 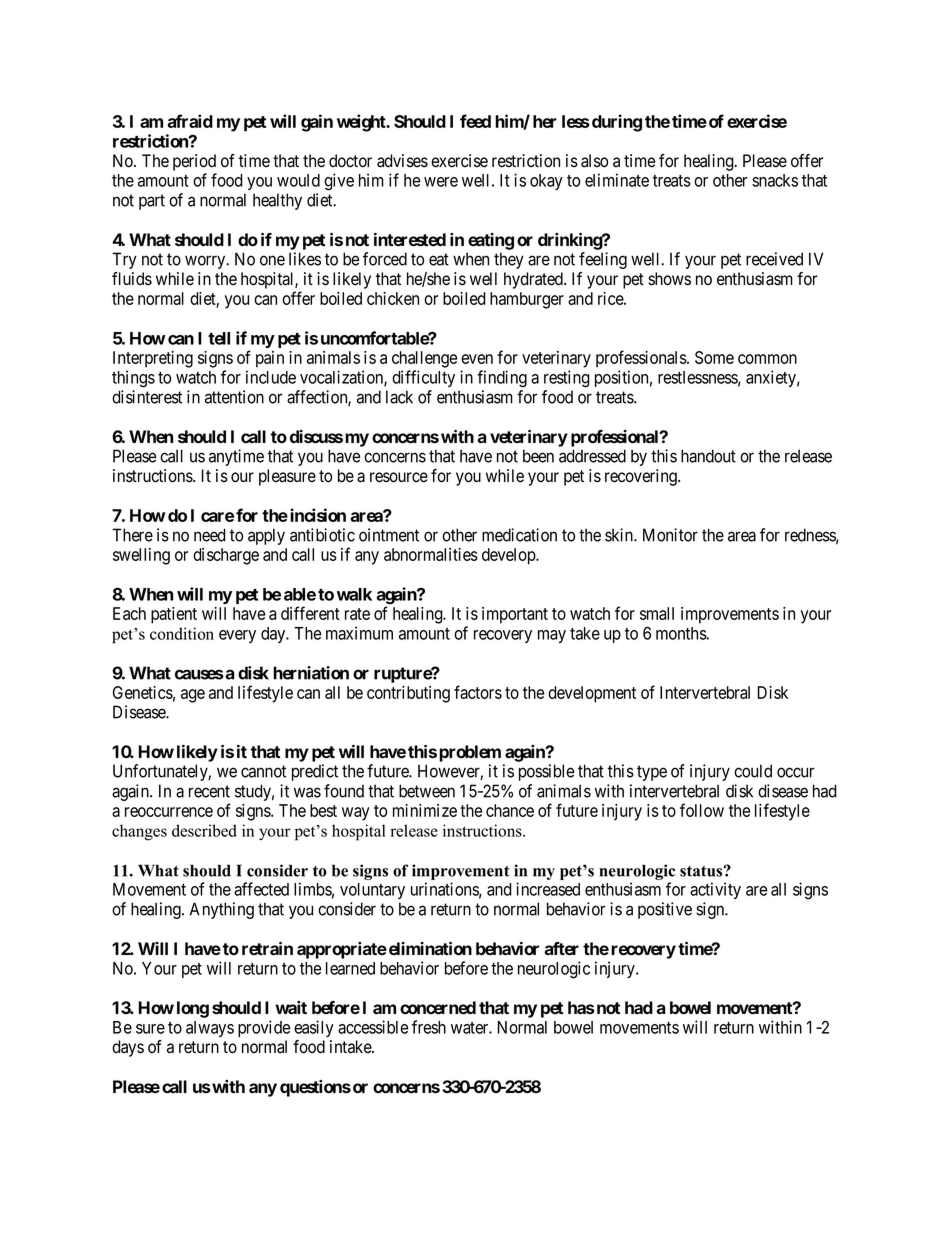 I want to click on age, so click(x=193, y=696).
